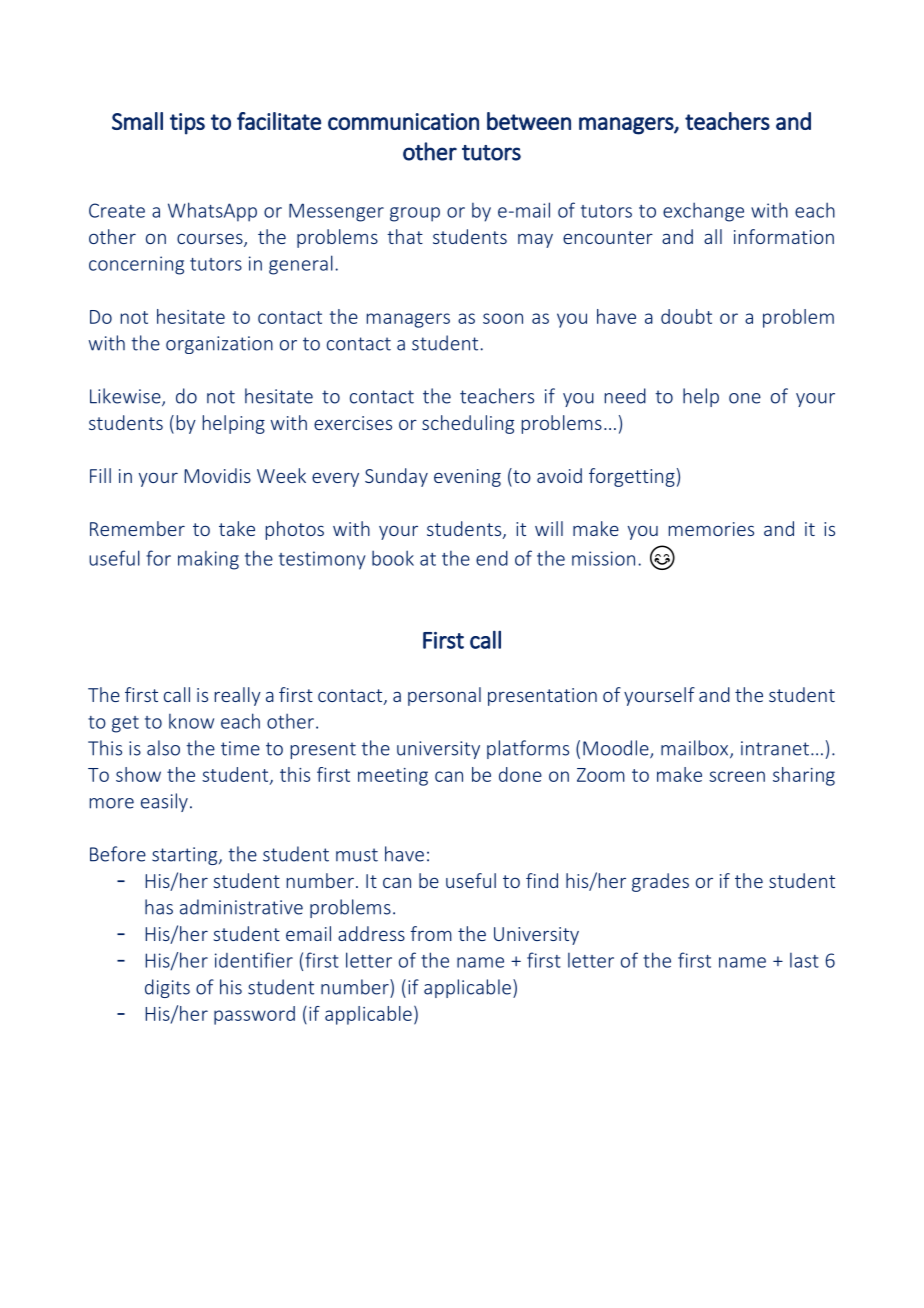 This screenshot has height=1308, width=924. I want to click on really, so click(238, 696).
